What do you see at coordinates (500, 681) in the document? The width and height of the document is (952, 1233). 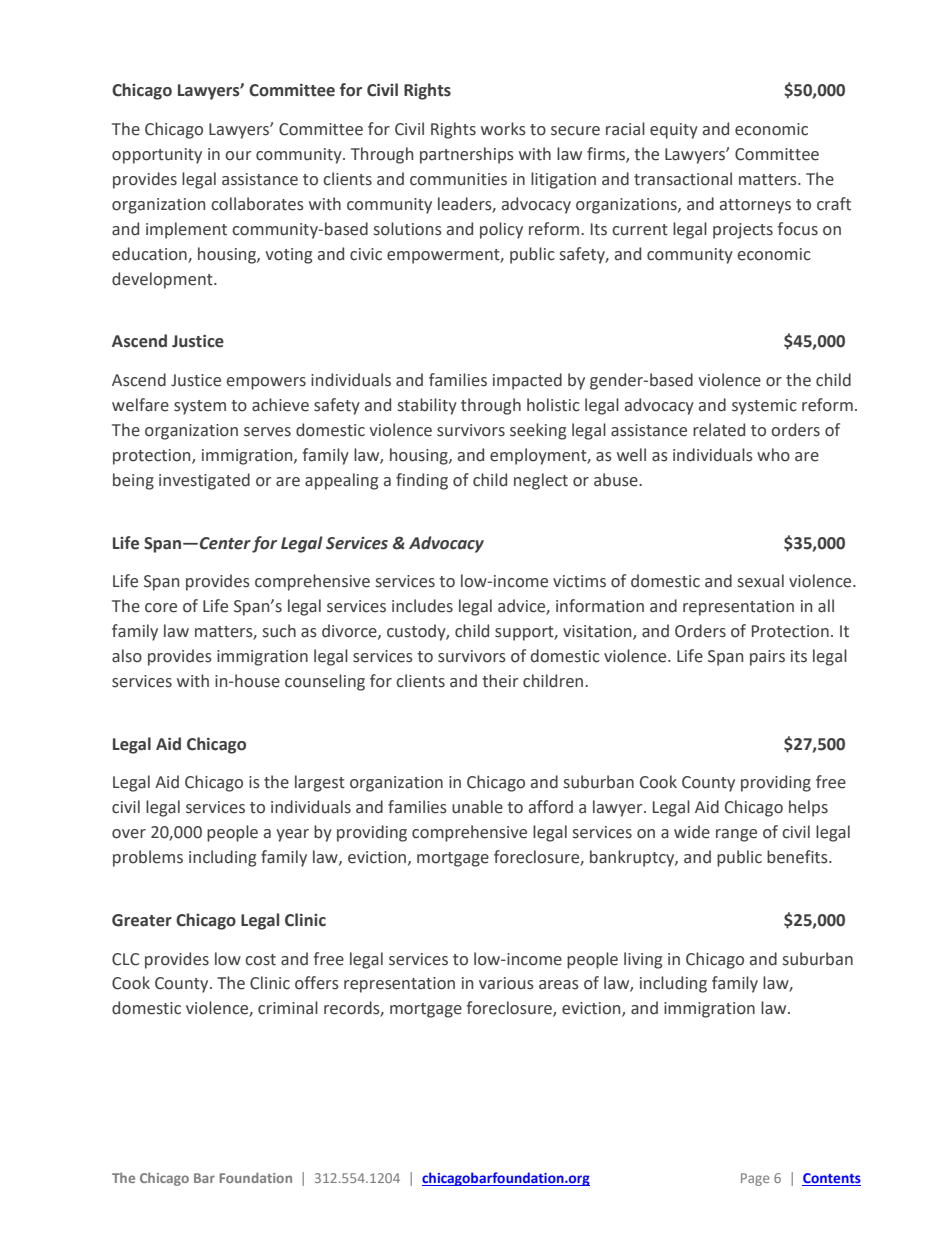 I see `their` at bounding box center [500, 681].
